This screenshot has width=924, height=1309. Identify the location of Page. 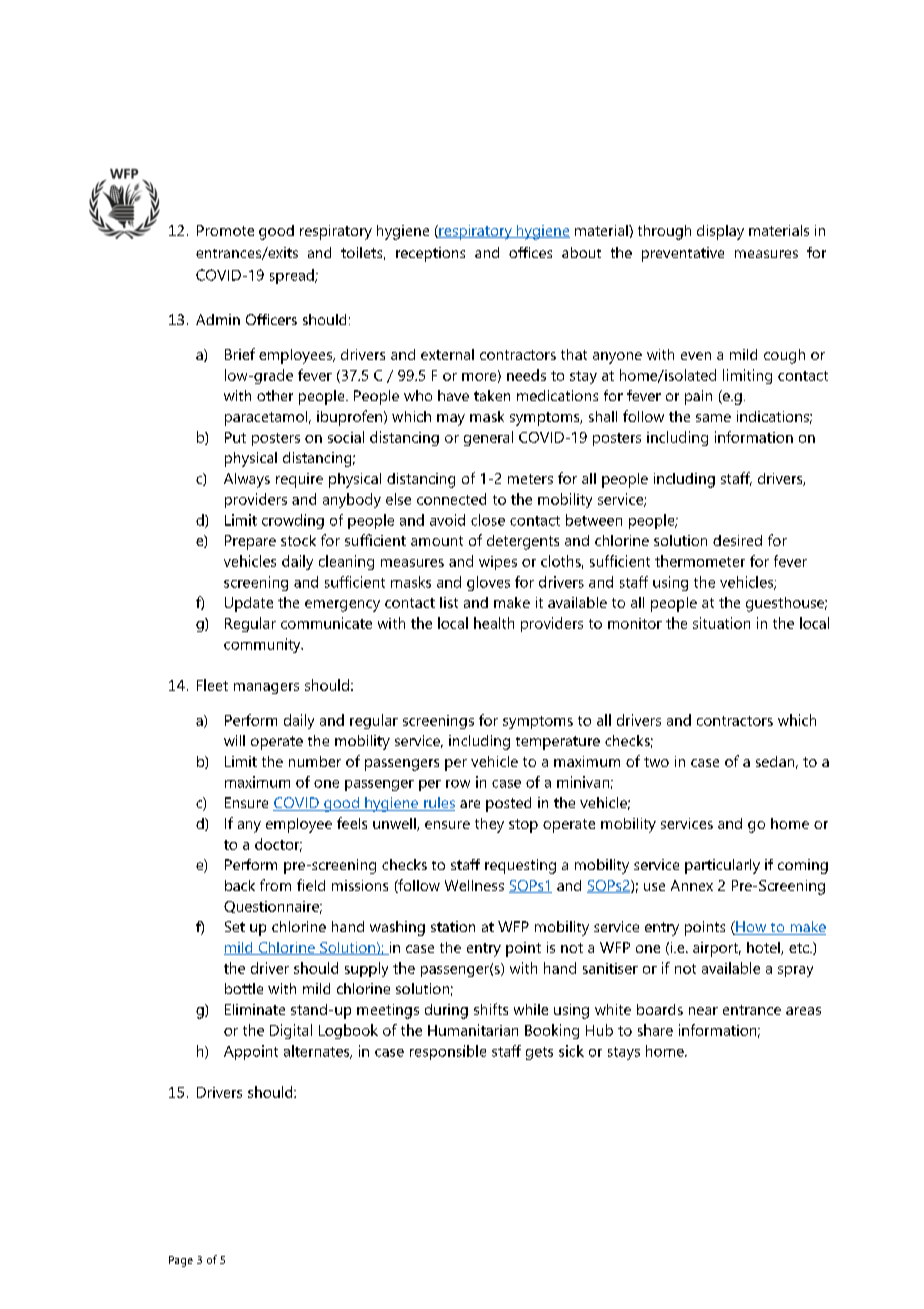
(181, 1261).
